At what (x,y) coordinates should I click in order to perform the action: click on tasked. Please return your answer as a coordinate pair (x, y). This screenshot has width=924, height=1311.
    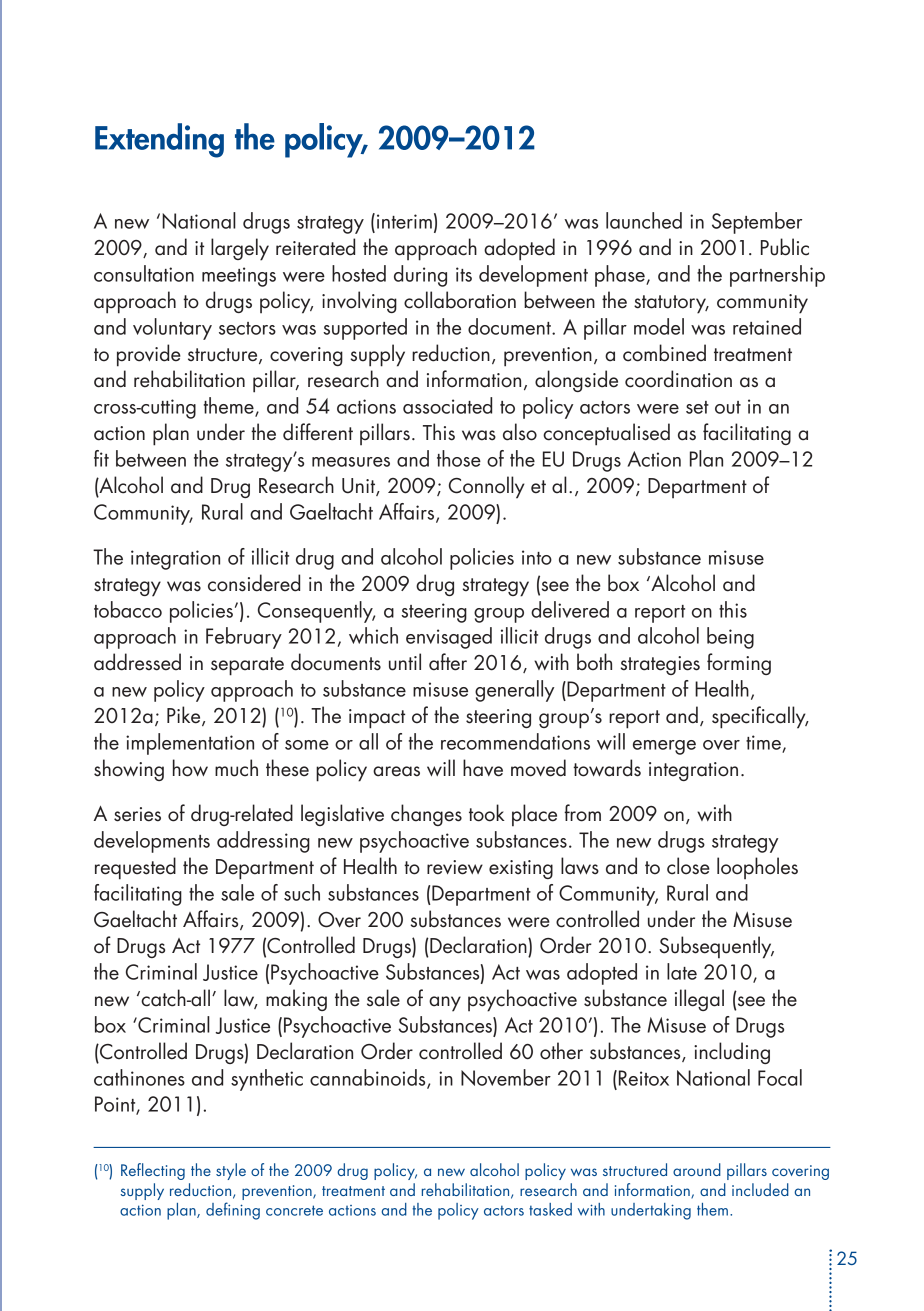
    Looking at the image, I should click on (550, 1209).
